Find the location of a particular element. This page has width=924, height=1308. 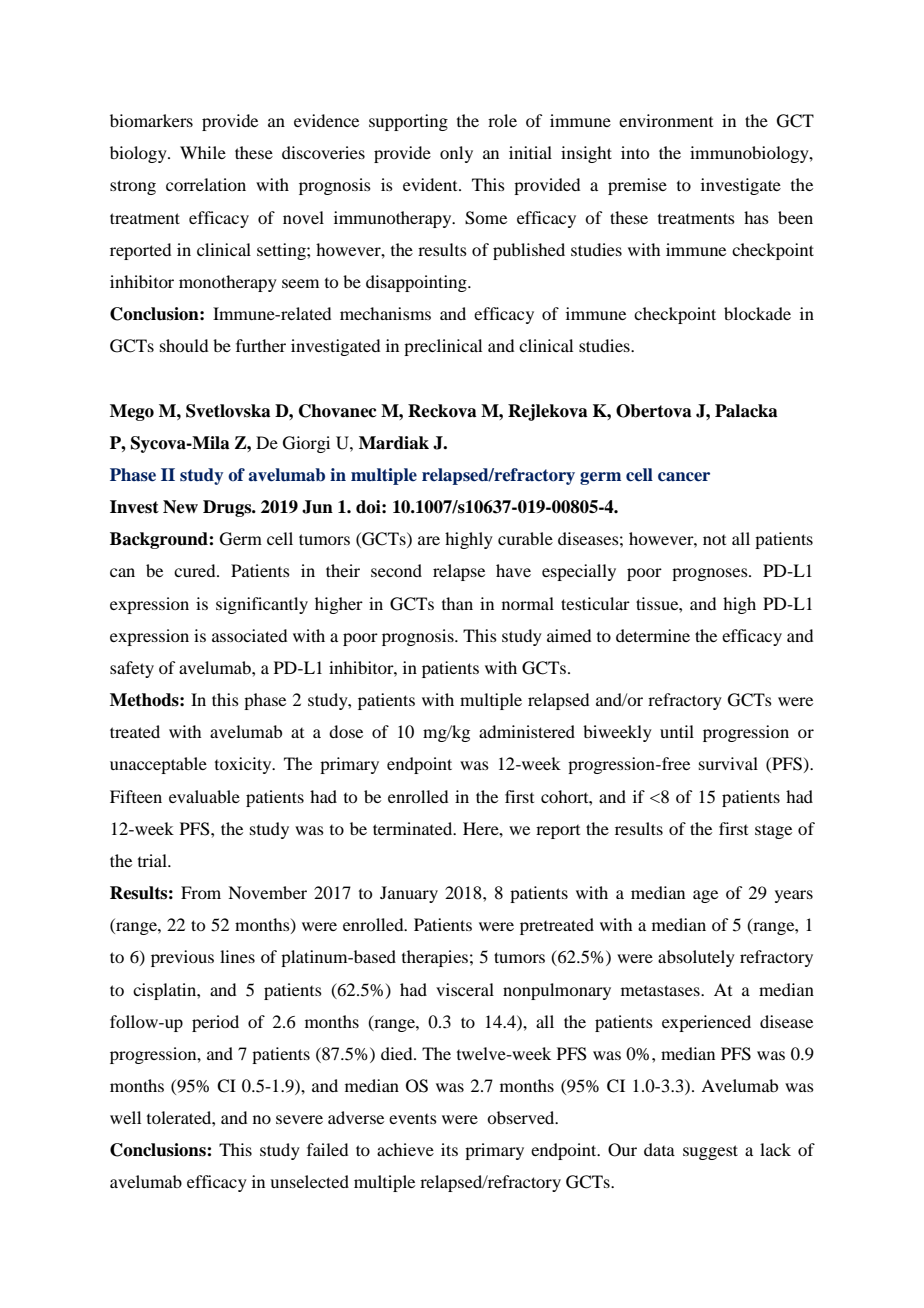

than is located at coordinates (457, 603).
